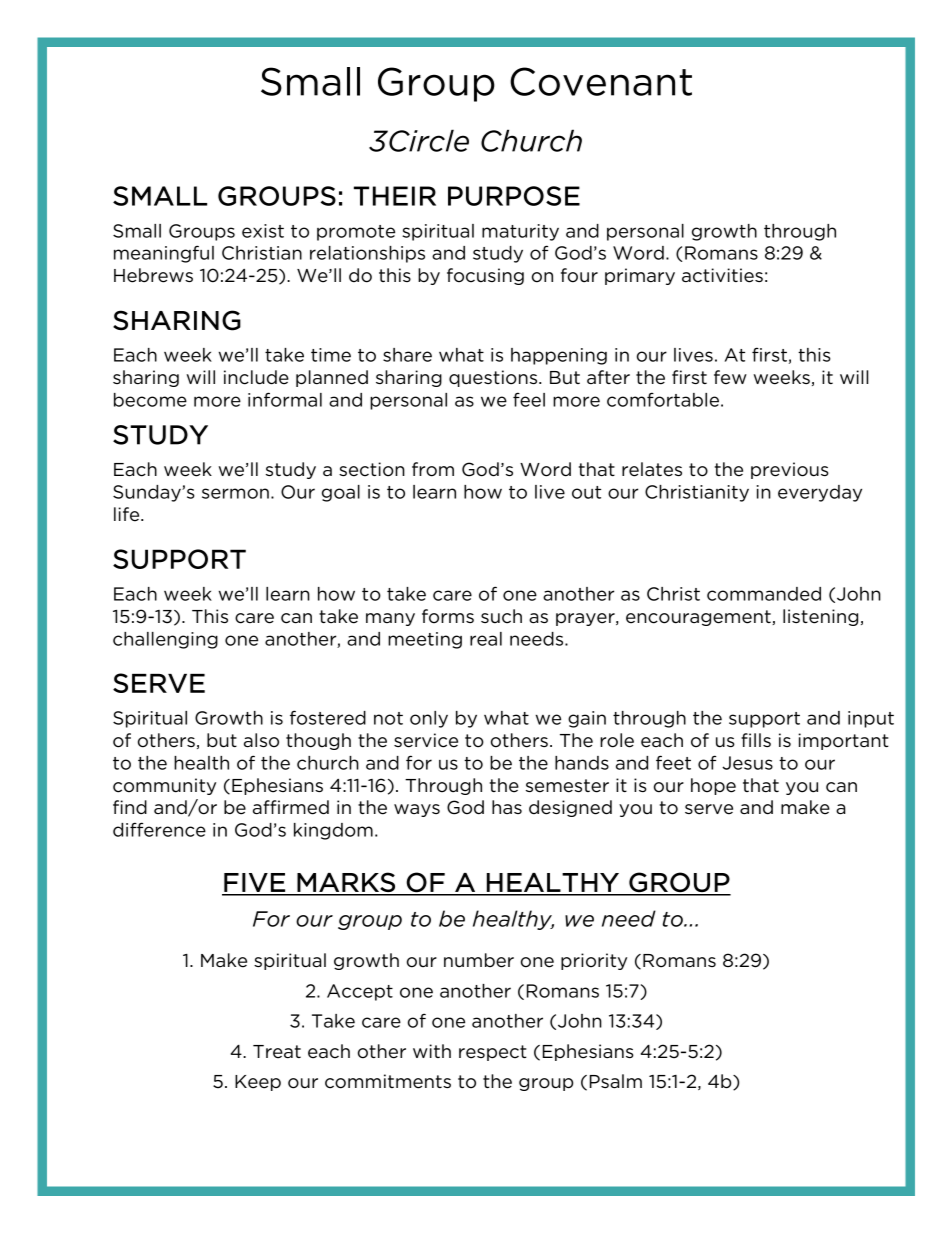 The image size is (952, 1233). Describe the element at coordinates (764, 594) in the image. I see `commanded` at that location.
